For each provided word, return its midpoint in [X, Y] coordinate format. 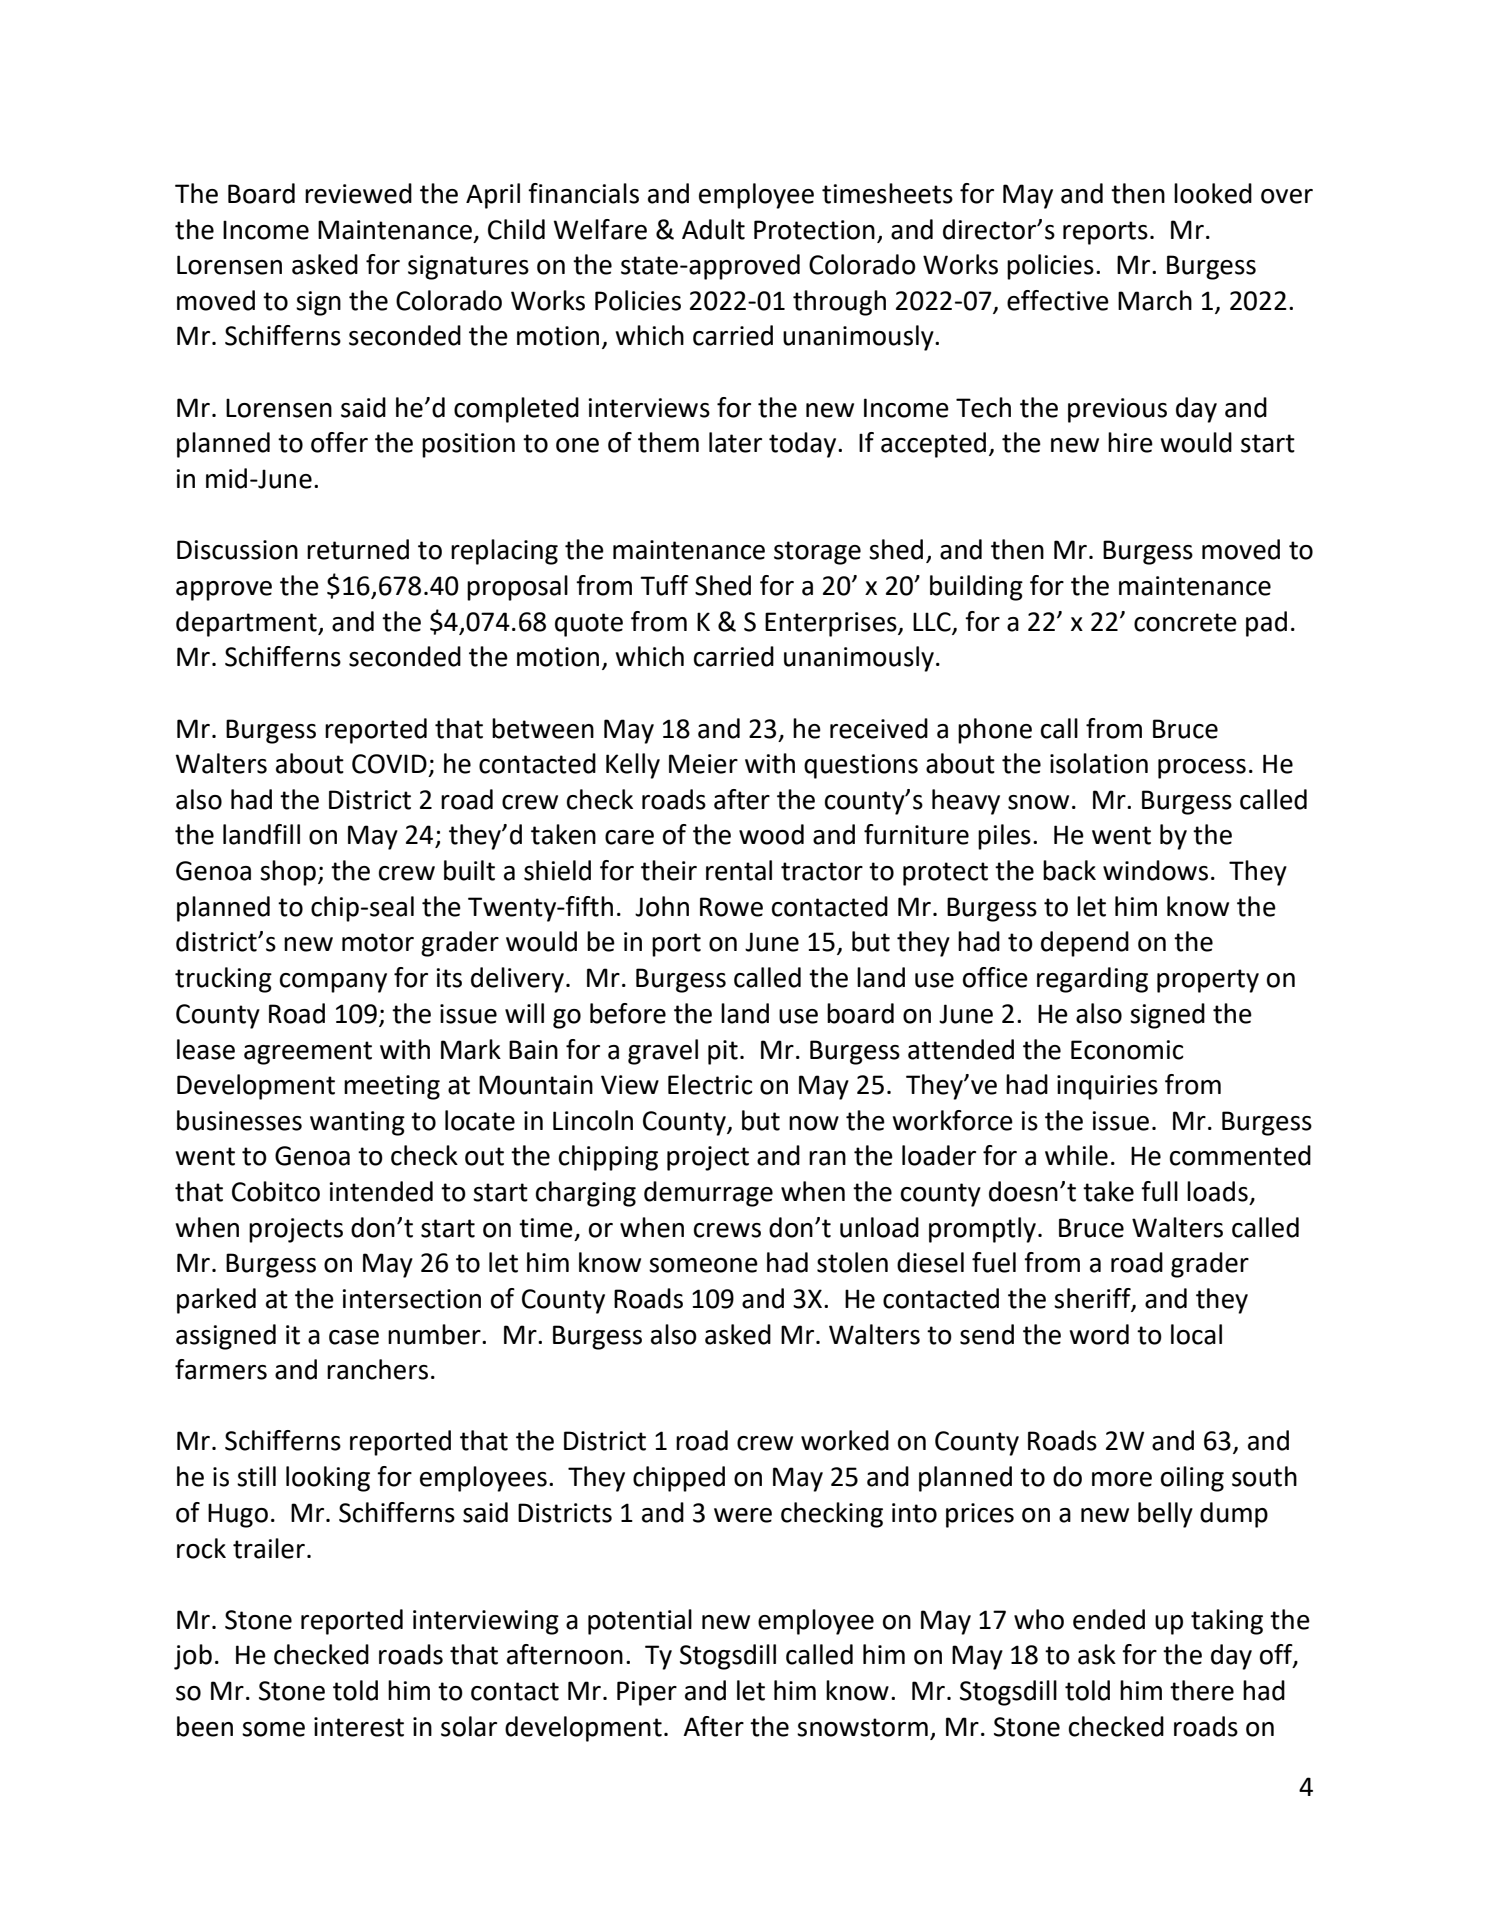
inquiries [1107, 1087]
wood [771, 834]
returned [358, 549]
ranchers [377, 1369]
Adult [713, 229]
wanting [357, 1123]
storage [817, 553]
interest [359, 1727]
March [1155, 300]
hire [1130, 442]
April [493, 196]
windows [1155, 870]
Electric [710, 1084]
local [1196, 1334]
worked [845, 1440]
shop [288, 873]
